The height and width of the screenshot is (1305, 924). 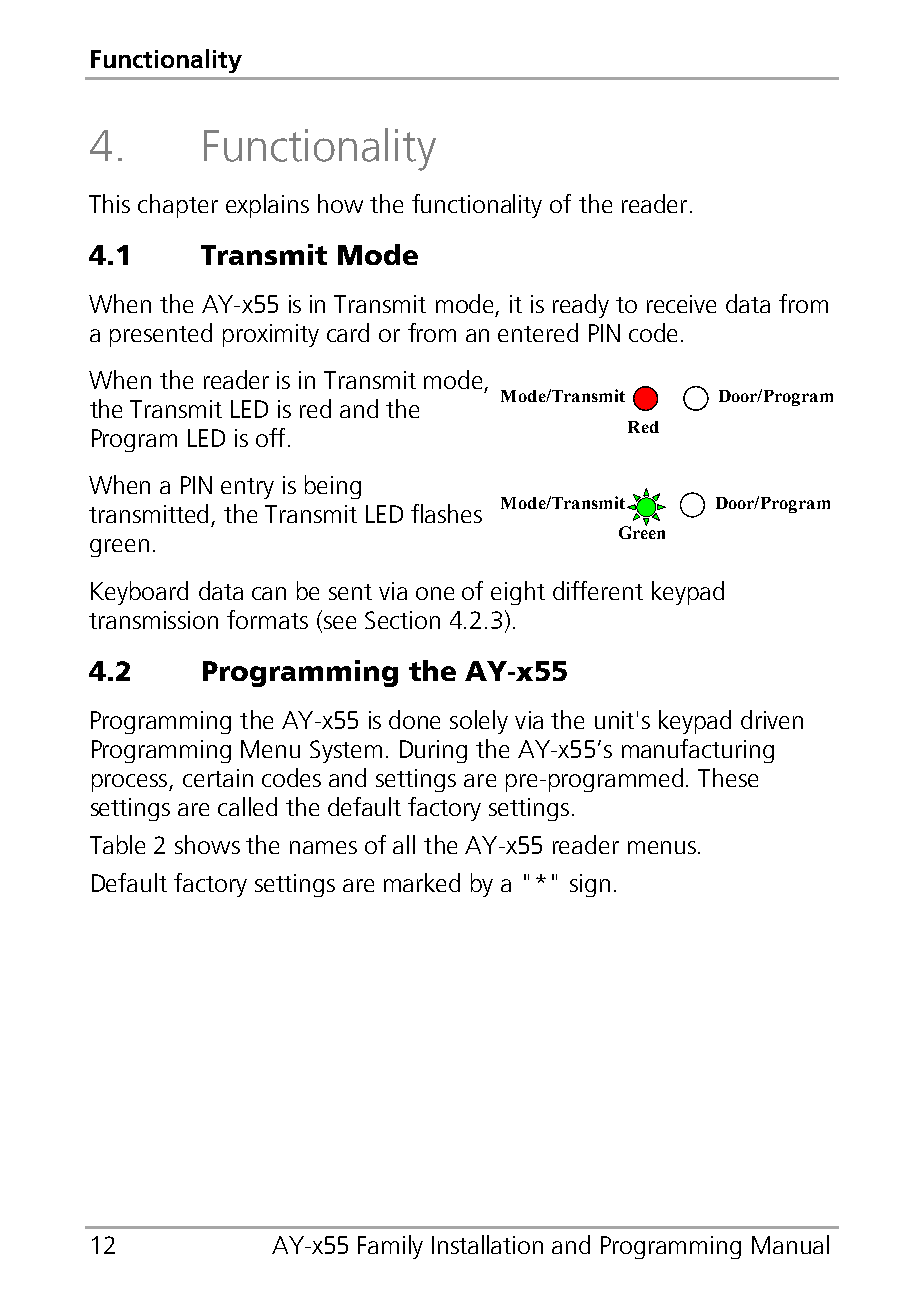 I want to click on entered, so click(x=538, y=332).
